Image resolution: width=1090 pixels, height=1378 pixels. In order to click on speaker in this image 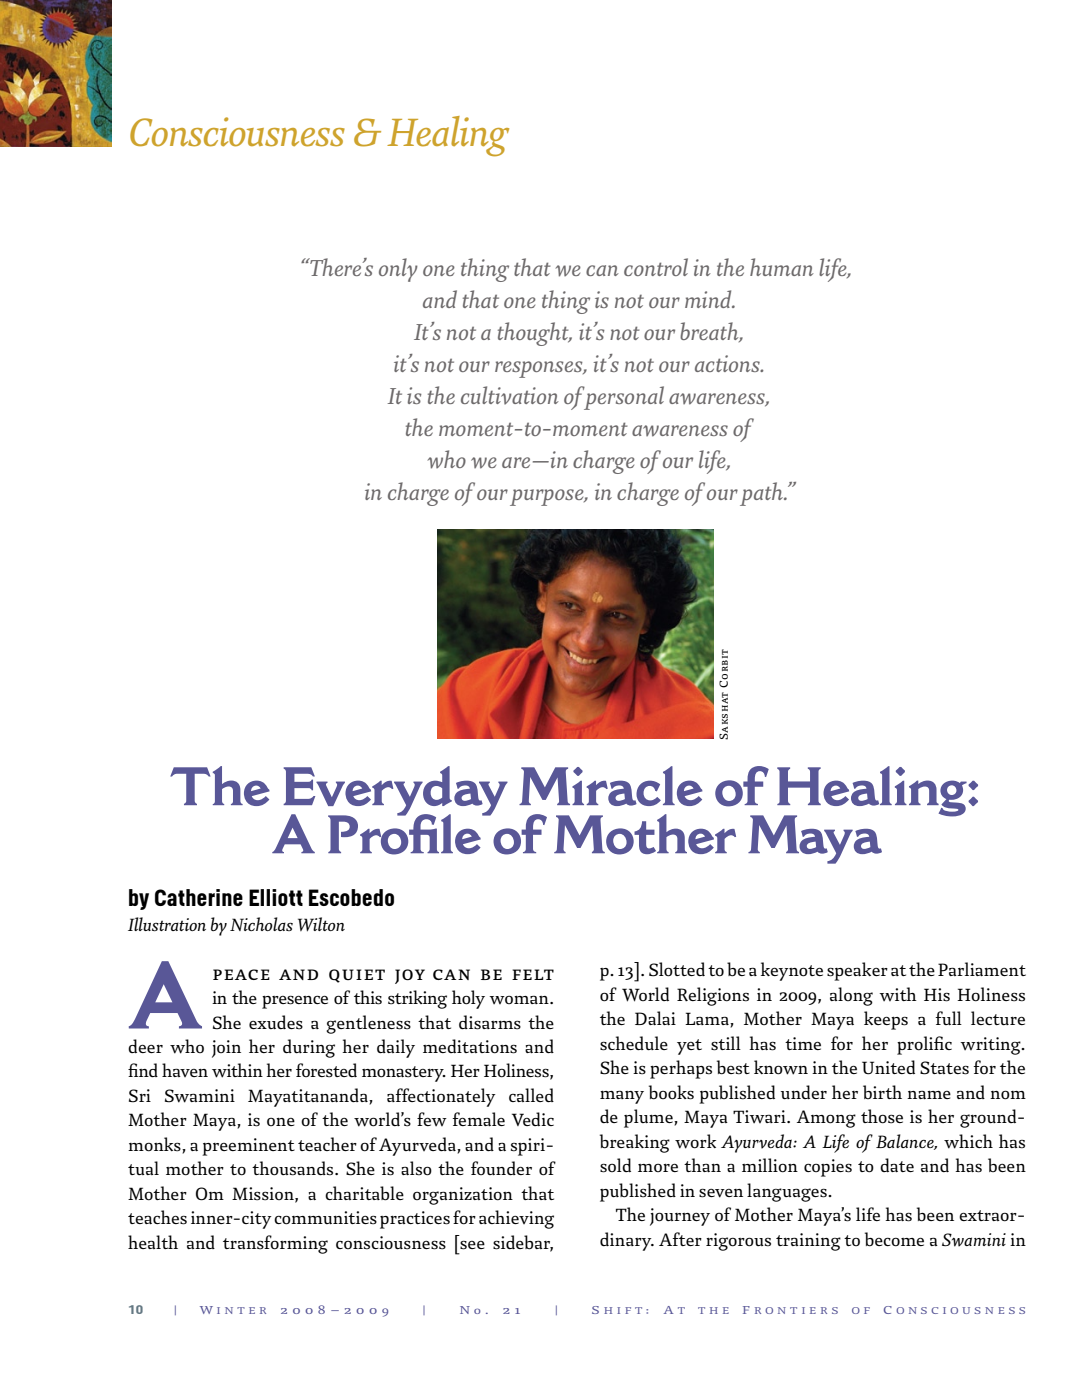, I will do `click(857, 971)`.
